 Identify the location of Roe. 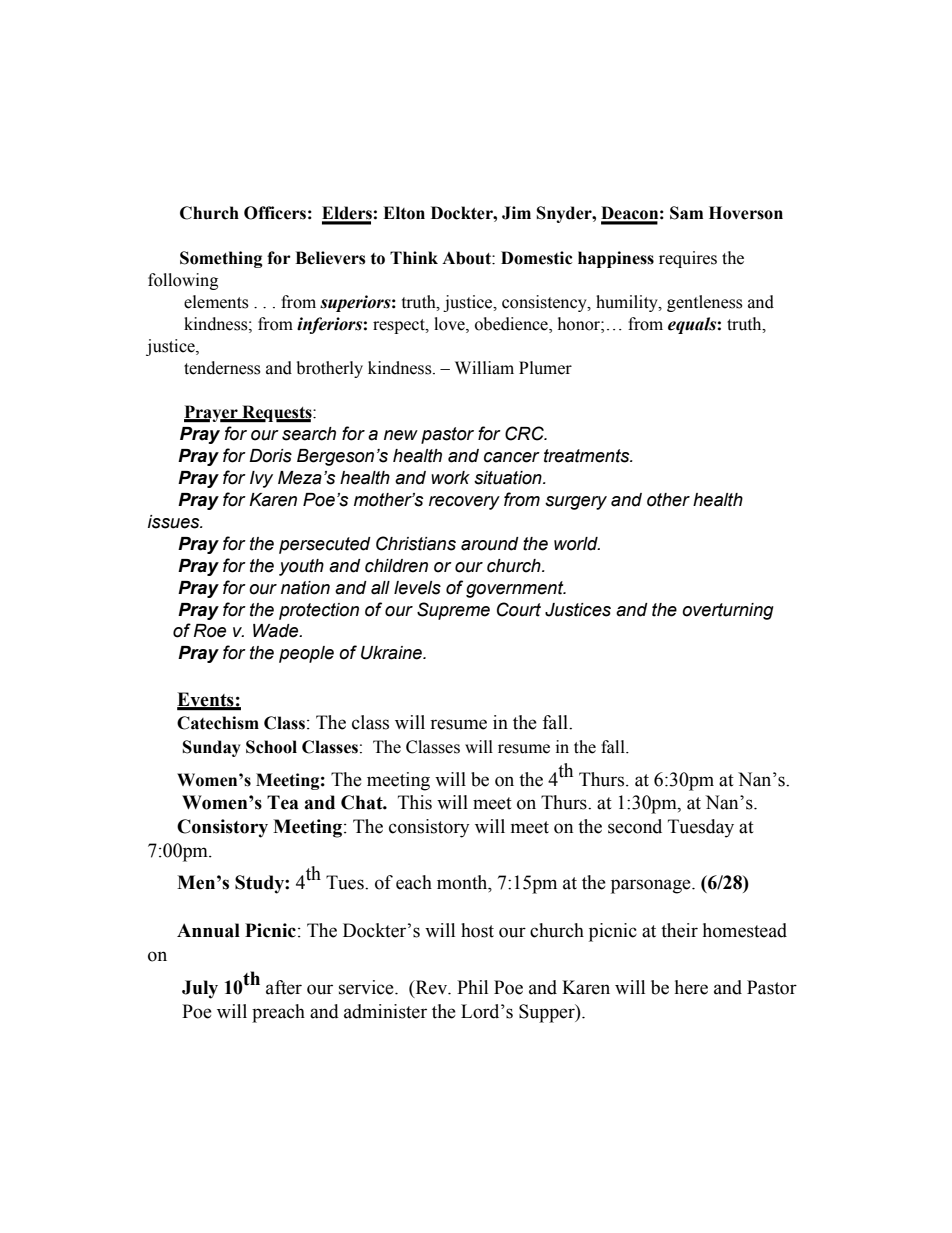
(210, 631).
